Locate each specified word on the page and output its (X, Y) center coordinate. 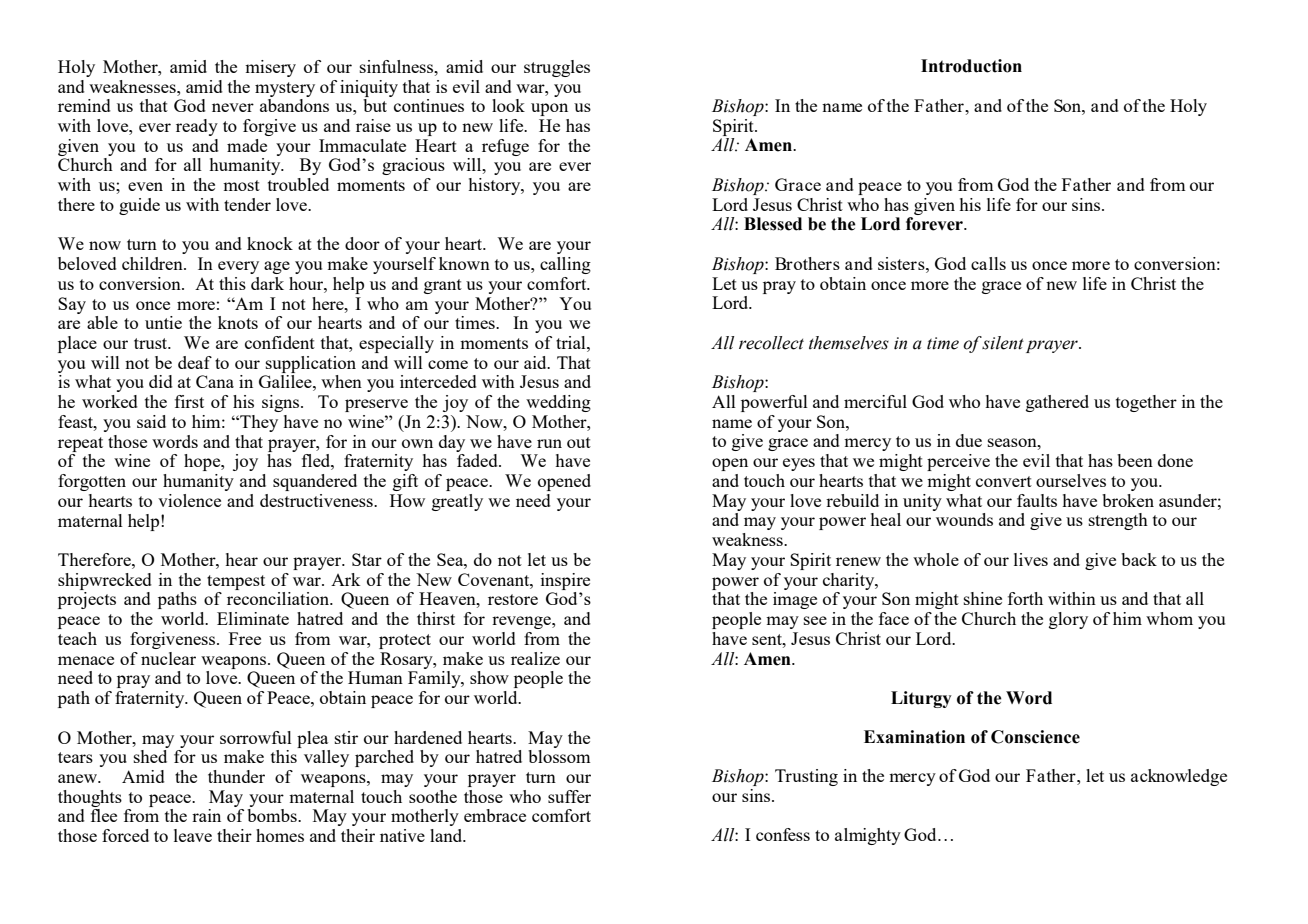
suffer (569, 796)
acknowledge (1179, 777)
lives (1031, 559)
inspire (565, 581)
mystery (285, 89)
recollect (771, 343)
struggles (557, 68)
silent (1003, 343)
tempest (236, 582)
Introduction (971, 66)
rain (206, 815)
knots (238, 322)
